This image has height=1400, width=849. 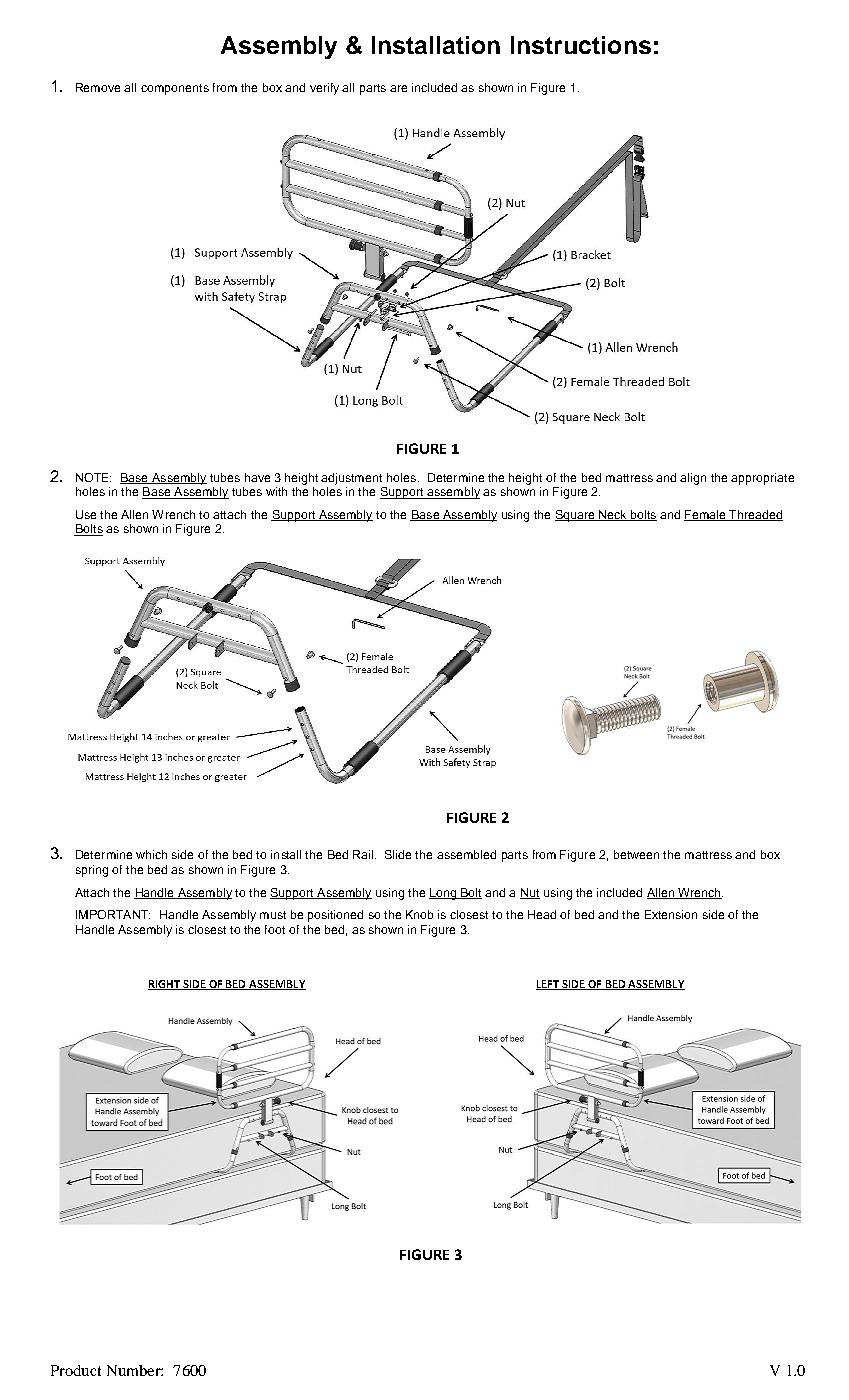 I want to click on components, so click(x=175, y=89).
